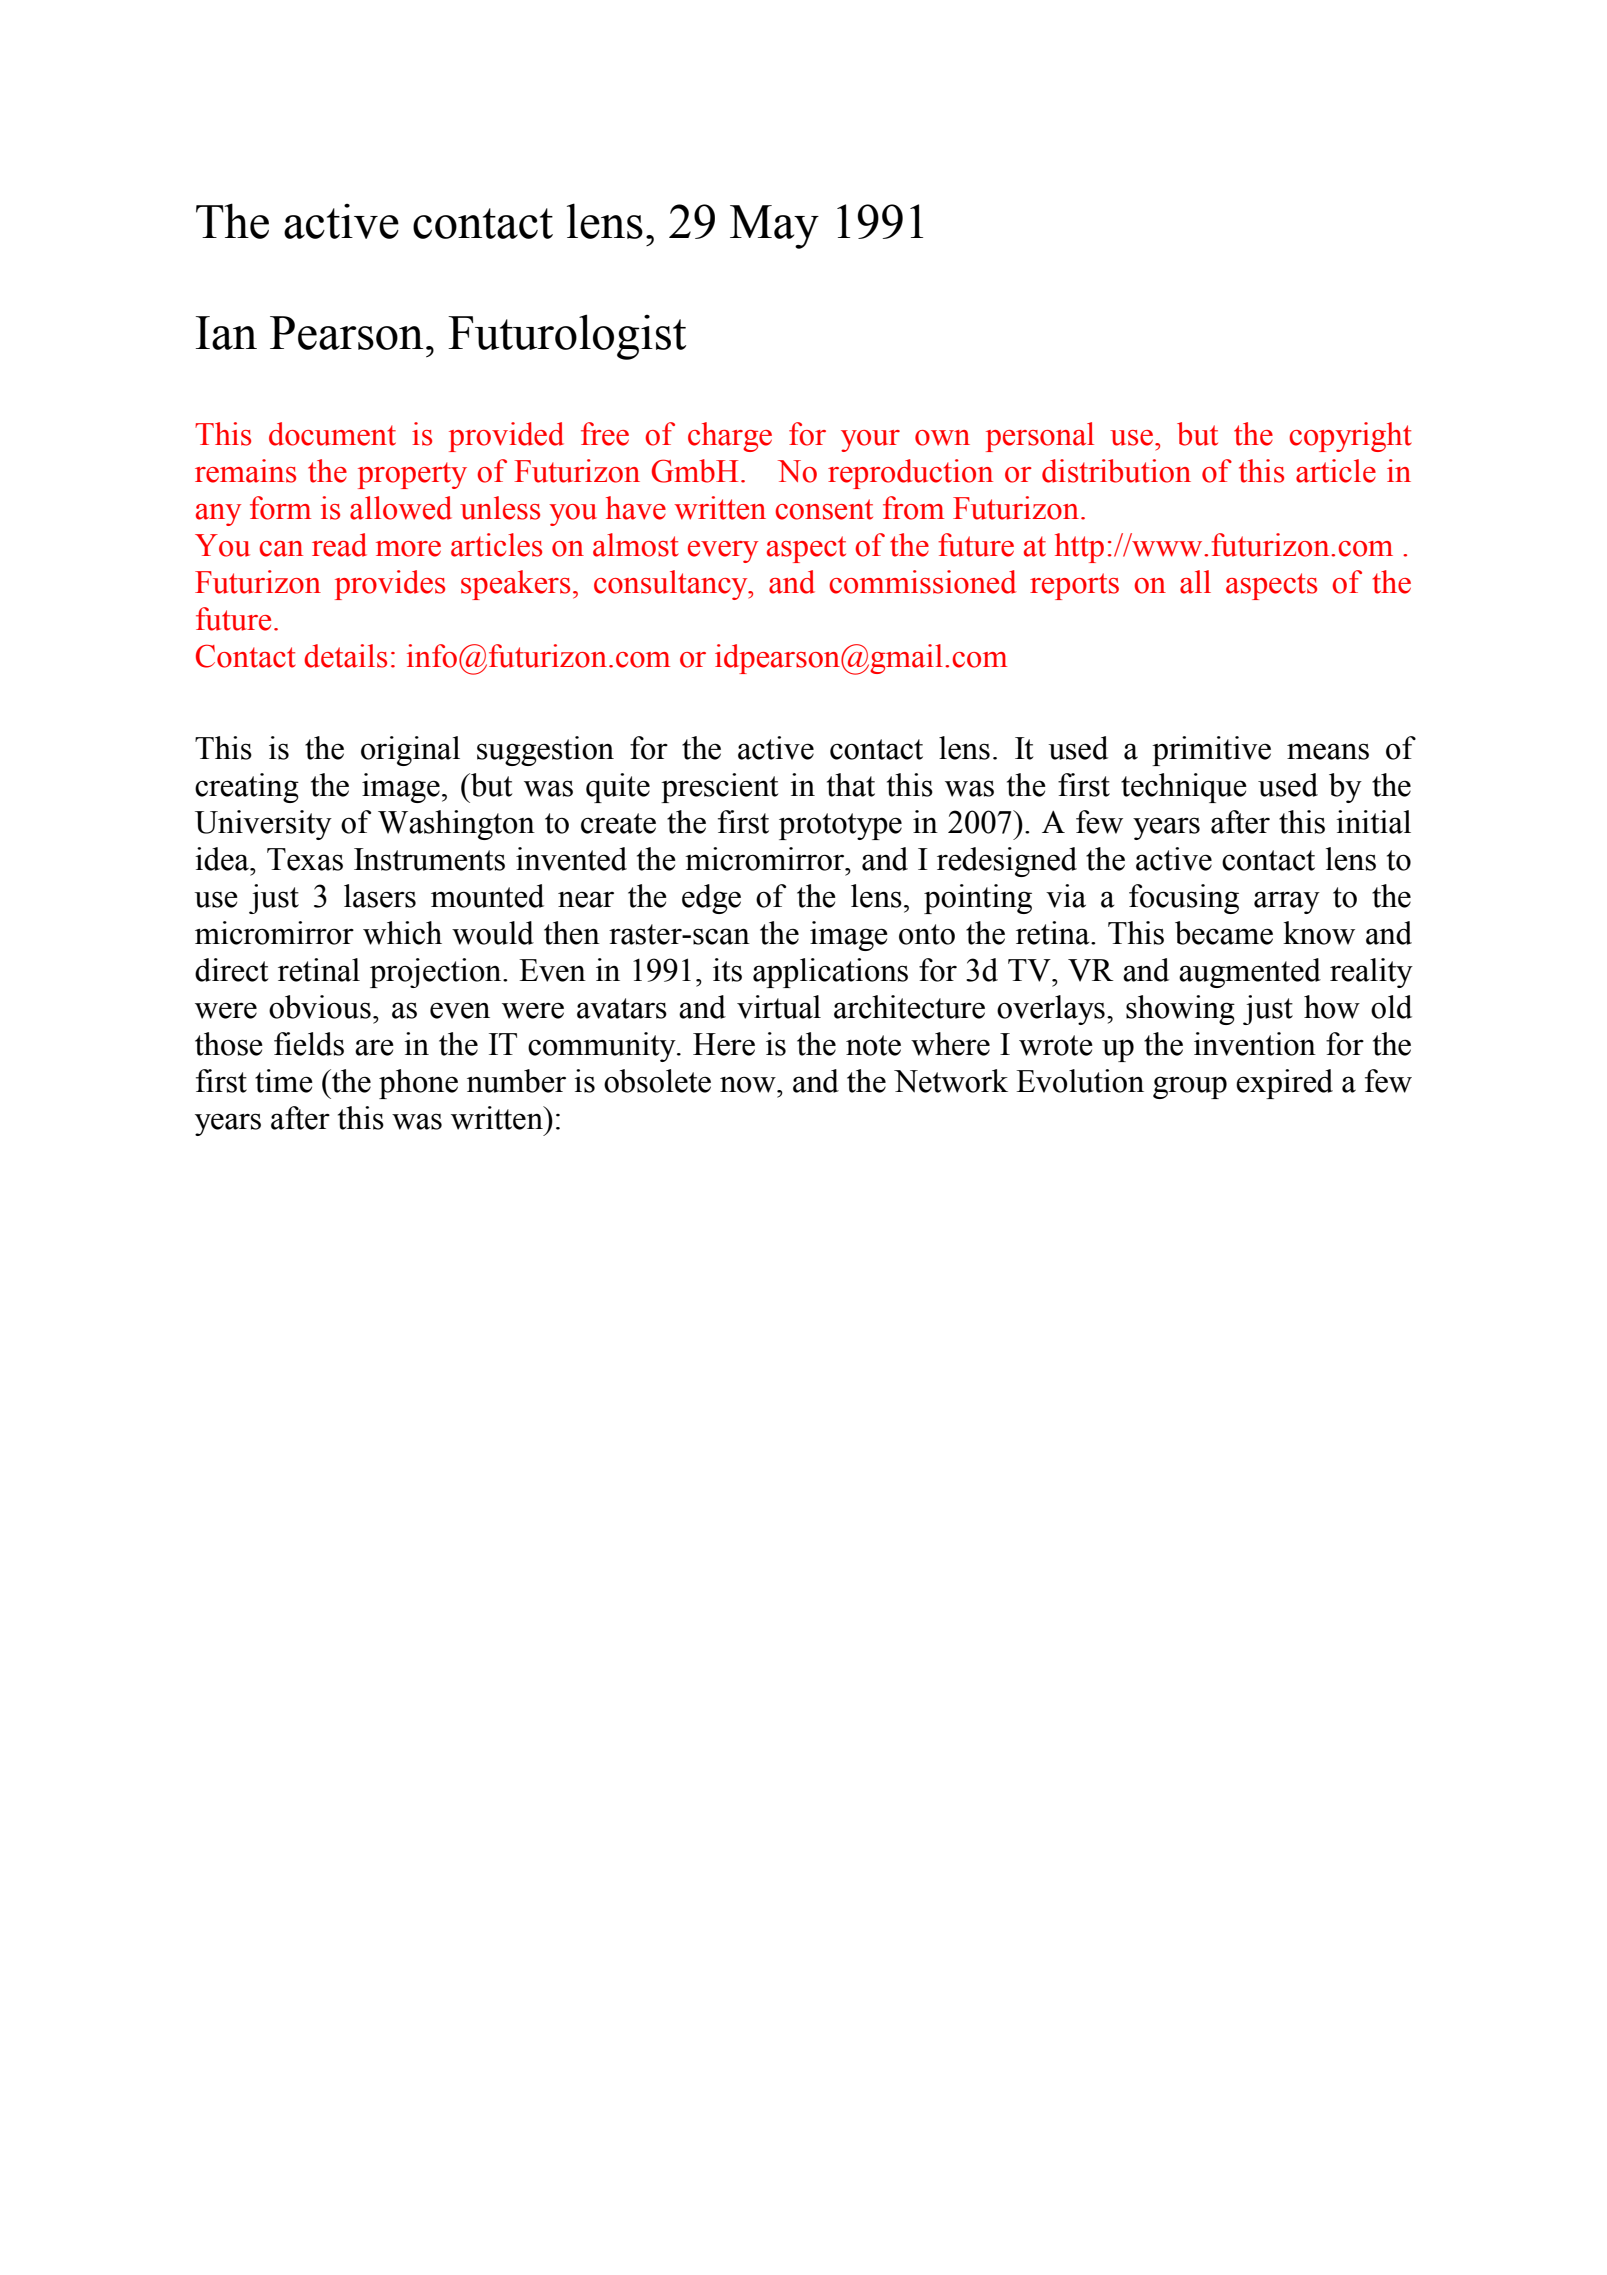 The width and height of the screenshot is (1607, 2275). What do you see at coordinates (401, 508) in the screenshot?
I see `allowed` at bounding box center [401, 508].
